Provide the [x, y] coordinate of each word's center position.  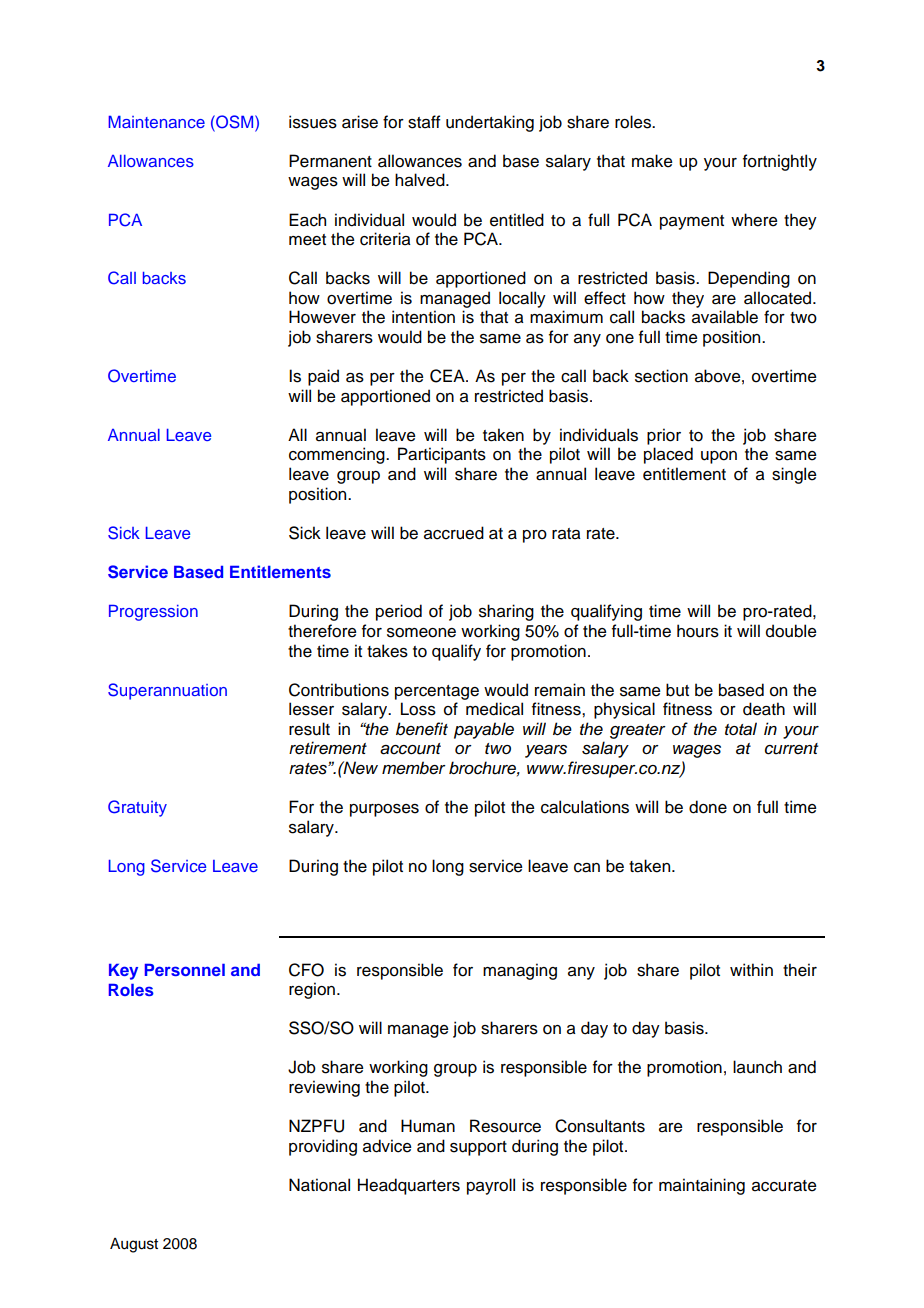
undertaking [490, 123]
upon [719, 457]
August [134, 1245]
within [751, 969]
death [764, 709]
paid [323, 377]
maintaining [702, 1186]
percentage [437, 692]
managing [520, 971]
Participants [442, 455]
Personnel [185, 970]
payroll [491, 1186]
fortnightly [780, 162]
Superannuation [167, 691]
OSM [235, 122]
